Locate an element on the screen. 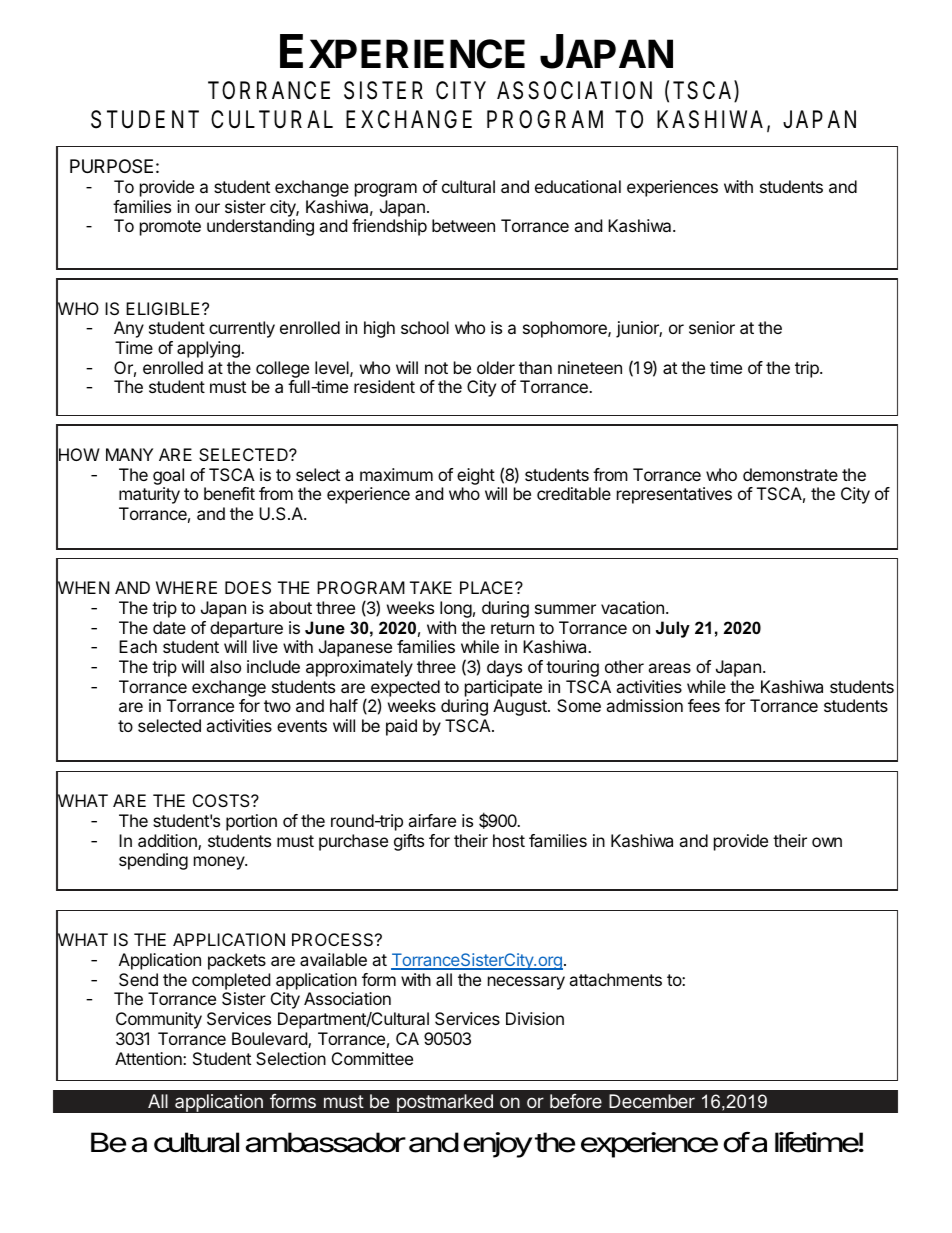 This screenshot has width=952, height=1233. between is located at coordinates (463, 225).
